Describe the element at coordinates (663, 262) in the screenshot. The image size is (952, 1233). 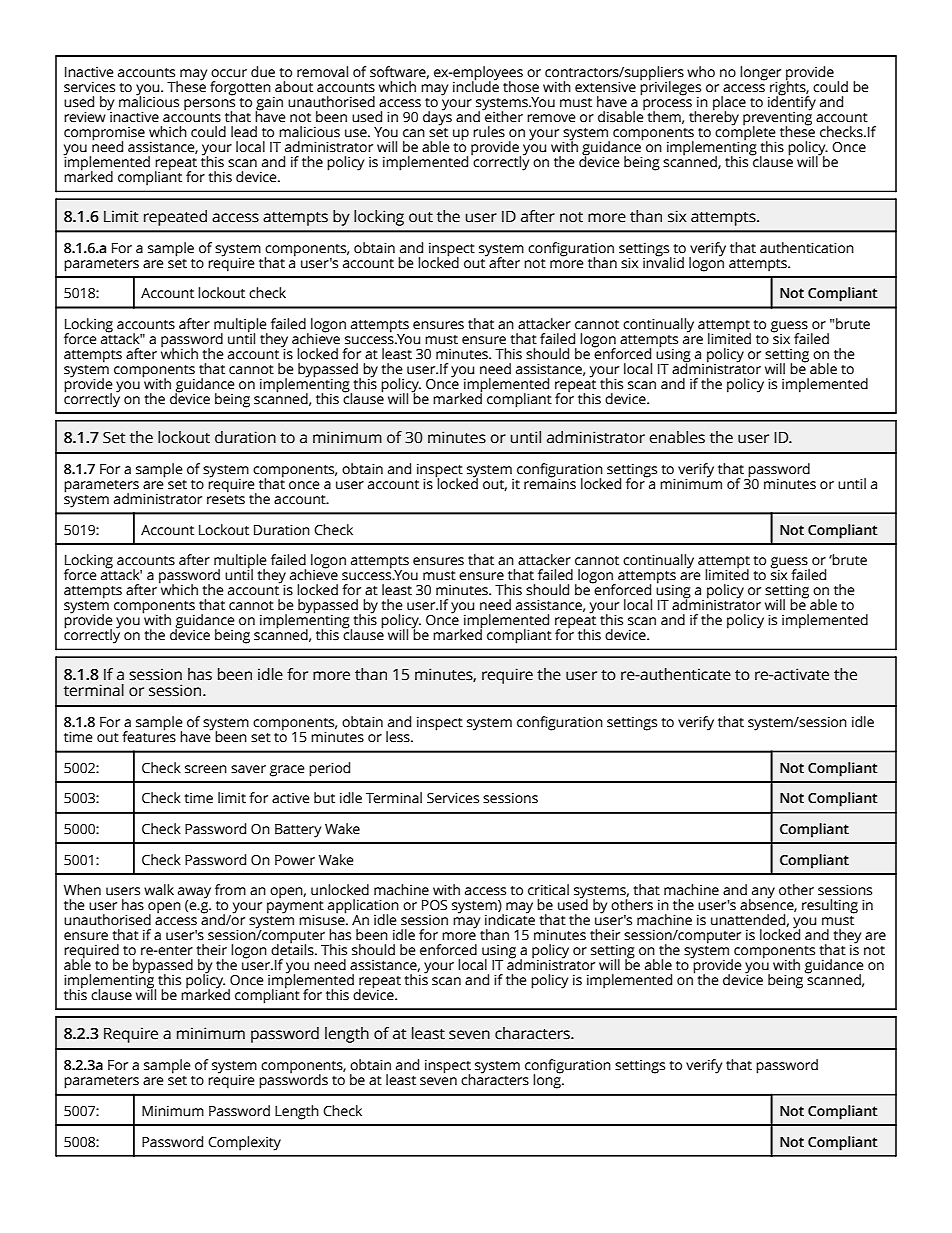
I see `invalid` at that location.
